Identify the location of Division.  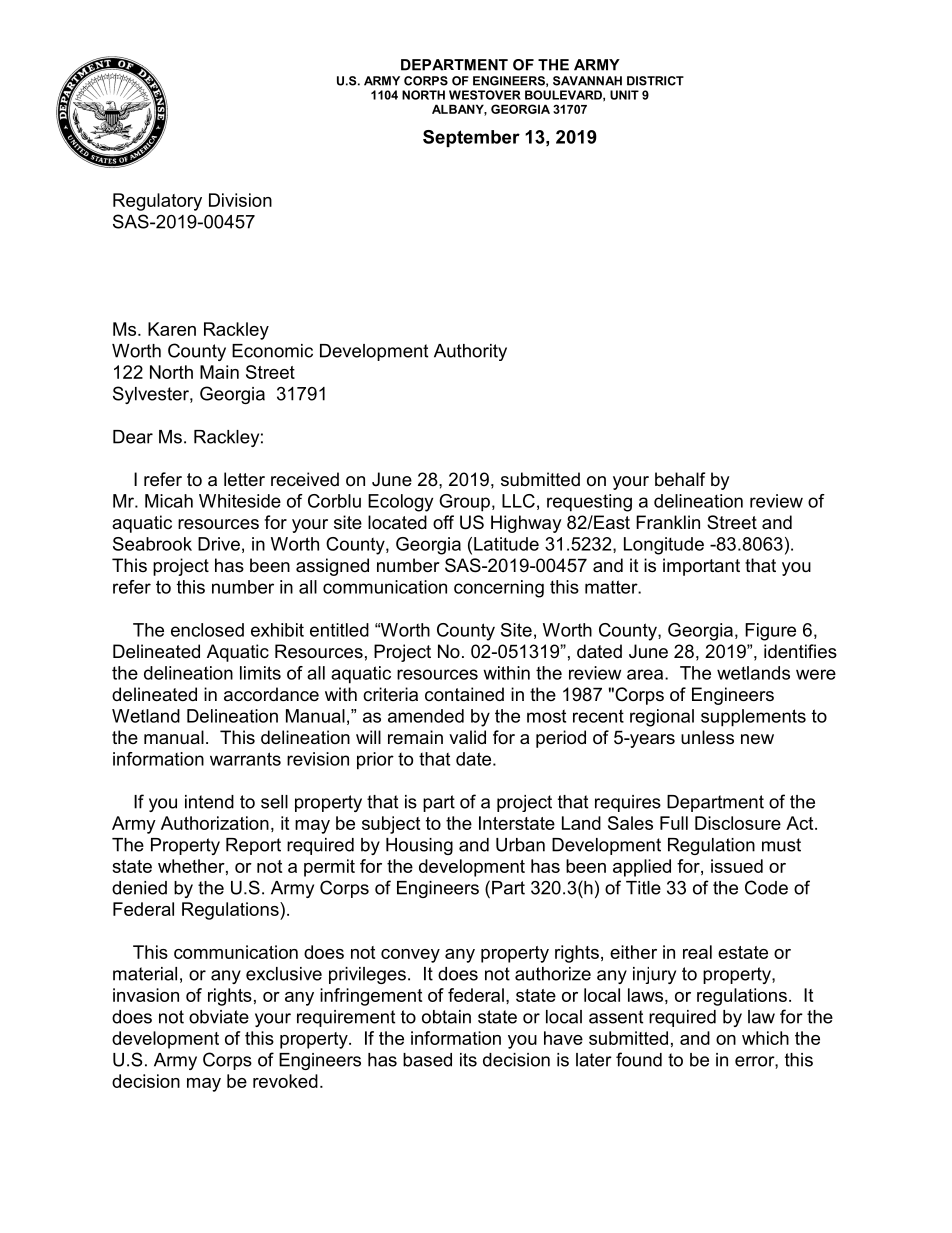
(240, 200).
